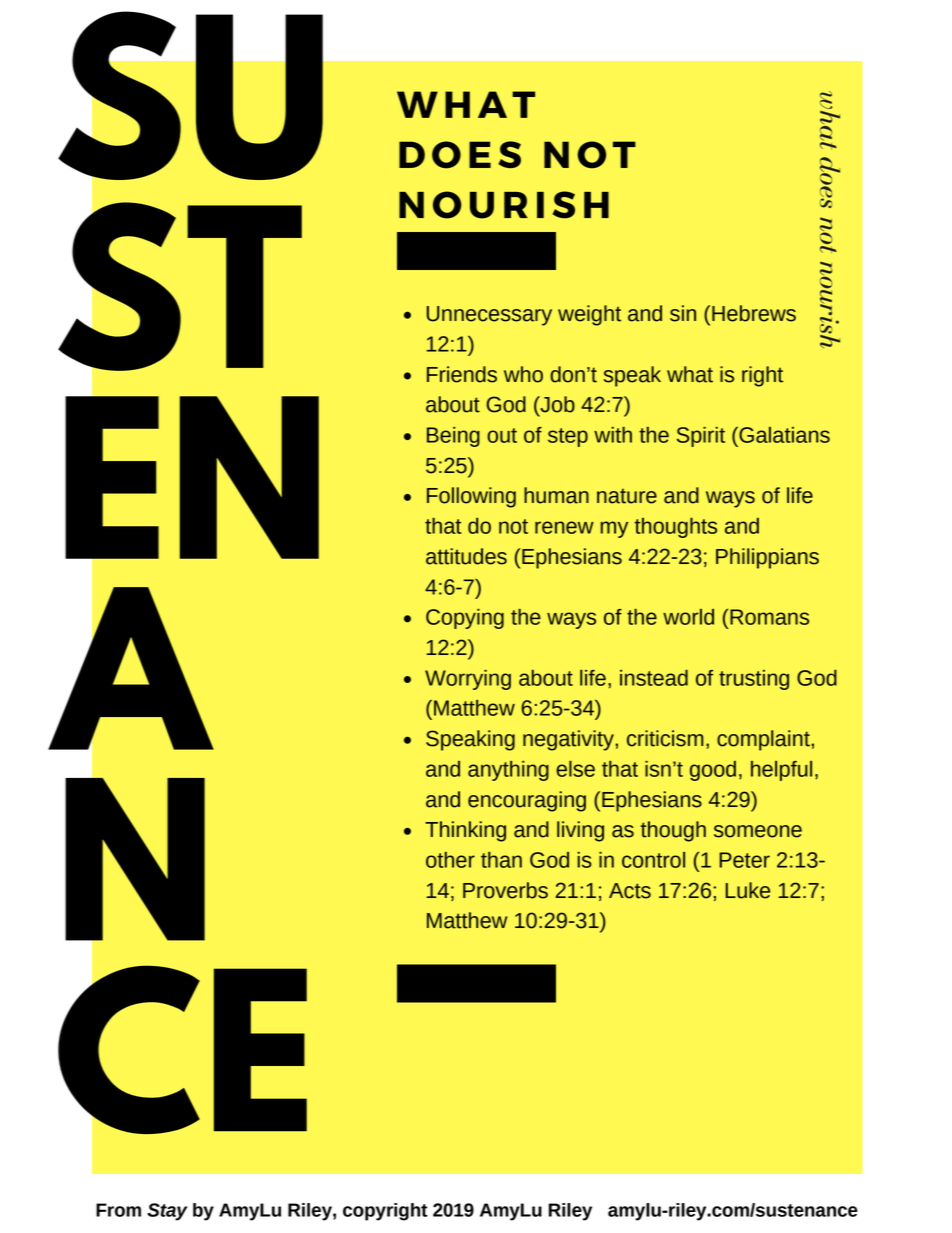  I want to click on other, so click(450, 860).
